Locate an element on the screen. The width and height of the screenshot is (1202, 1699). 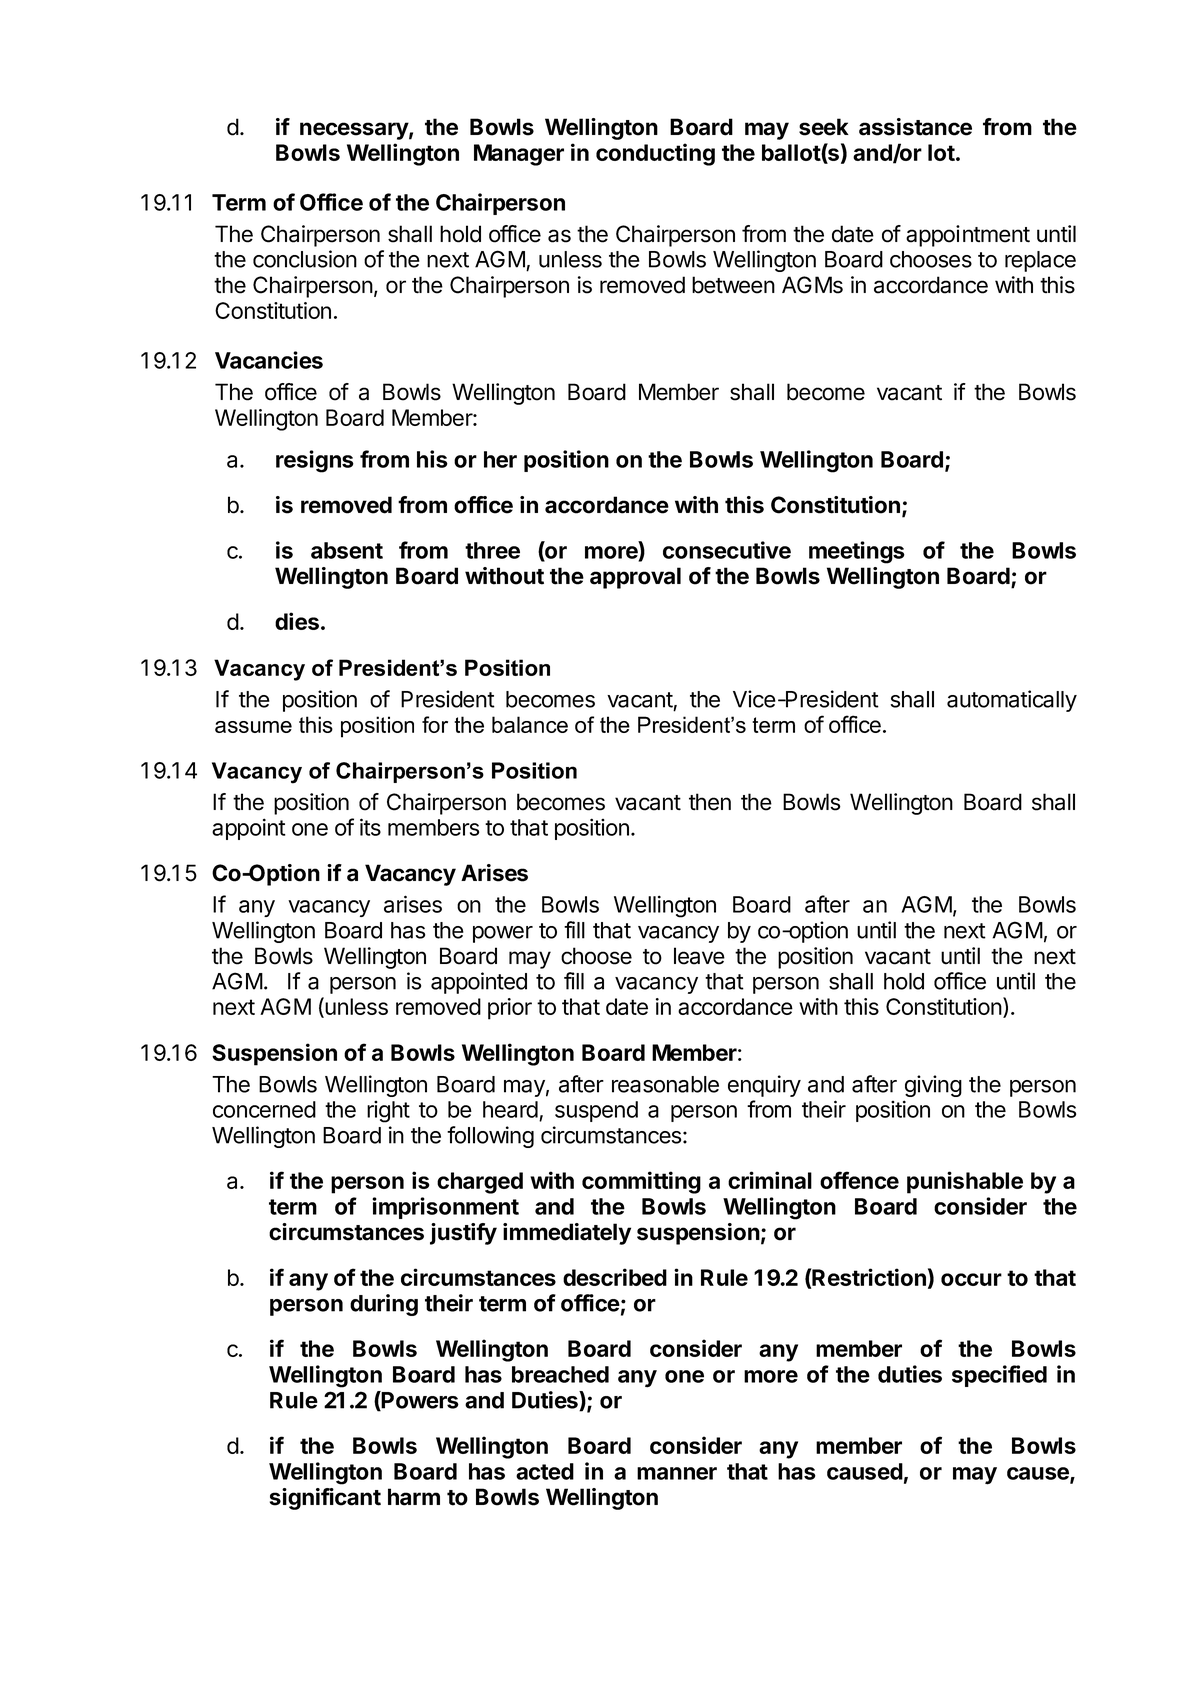
conducting is located at coordinates (655, 154).
